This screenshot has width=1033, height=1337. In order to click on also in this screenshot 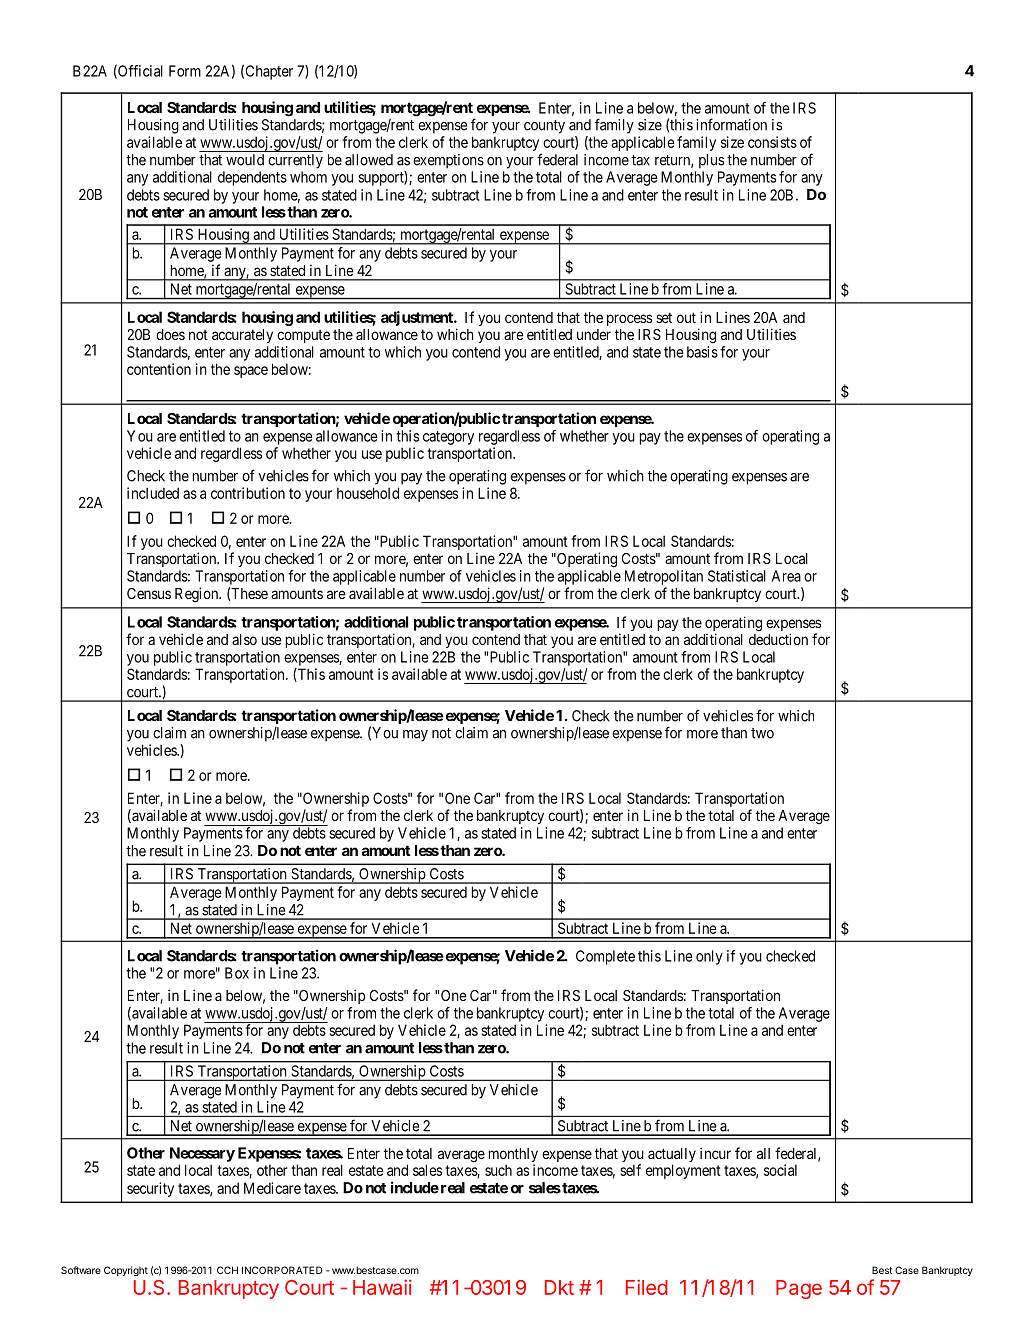, I will do `click(244, 639)`.
